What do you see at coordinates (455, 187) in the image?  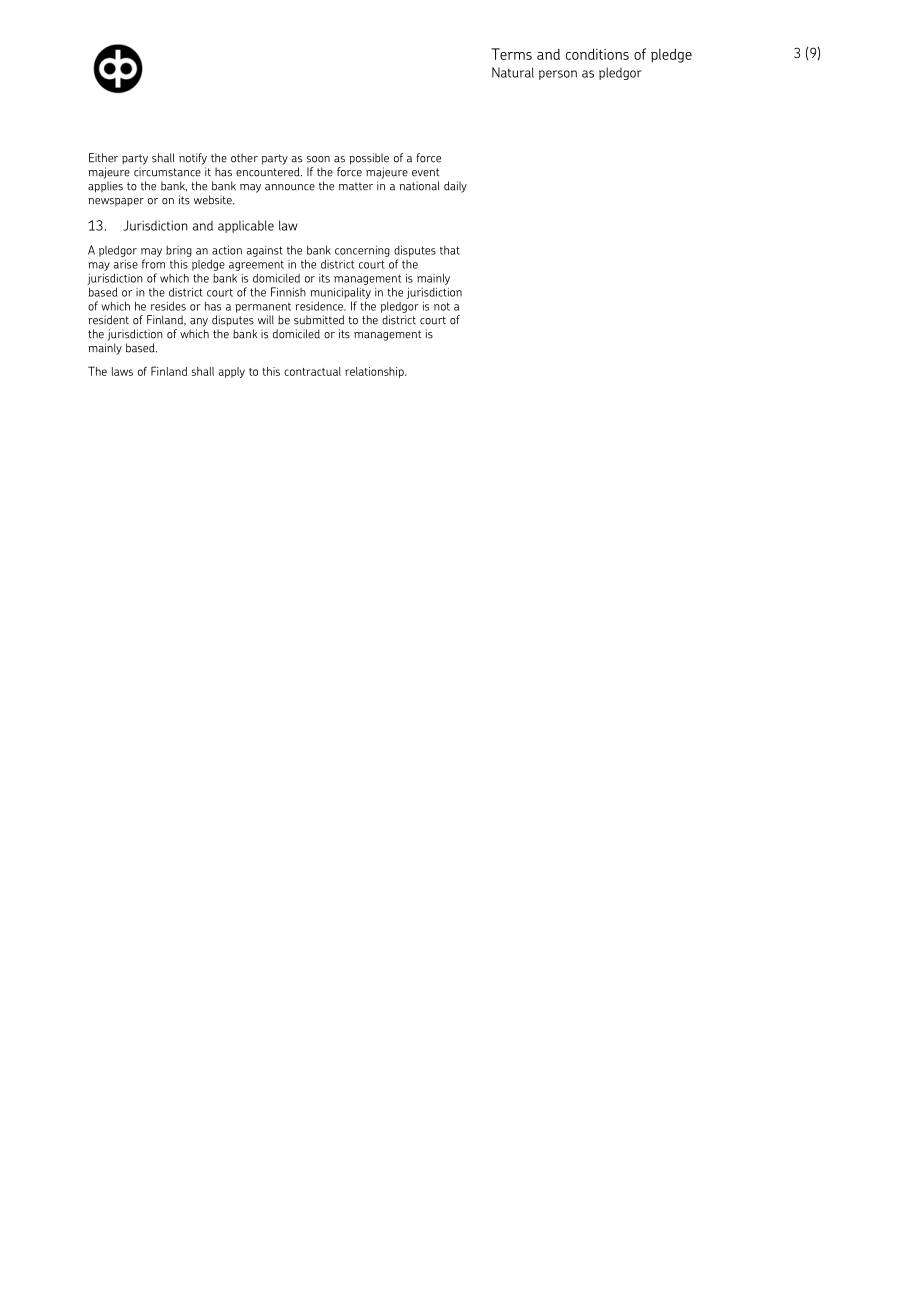 I see `daily` at bounding box center [455, 187].
